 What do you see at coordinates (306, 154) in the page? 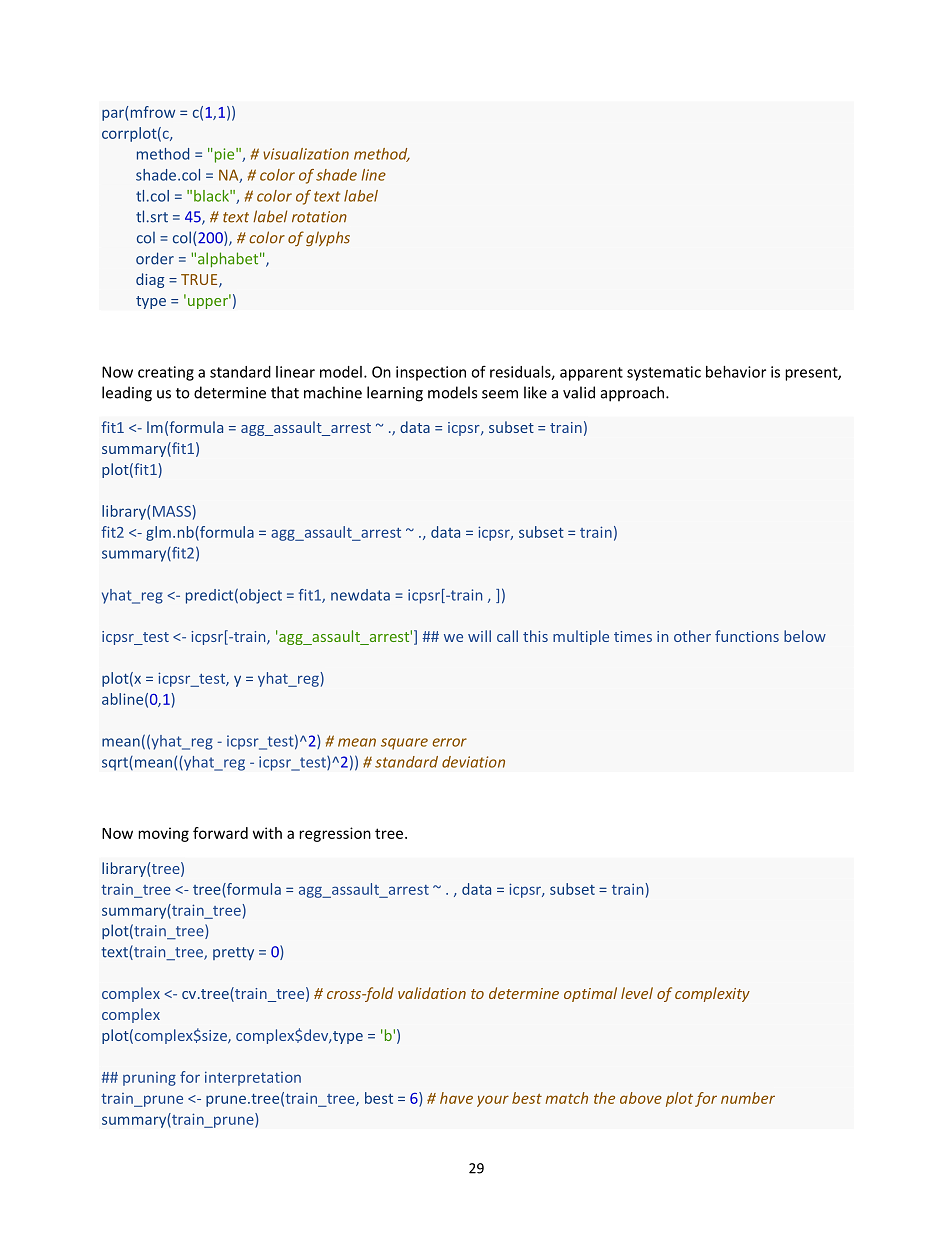
I see `visualization` at bounding box center [306, 154].
